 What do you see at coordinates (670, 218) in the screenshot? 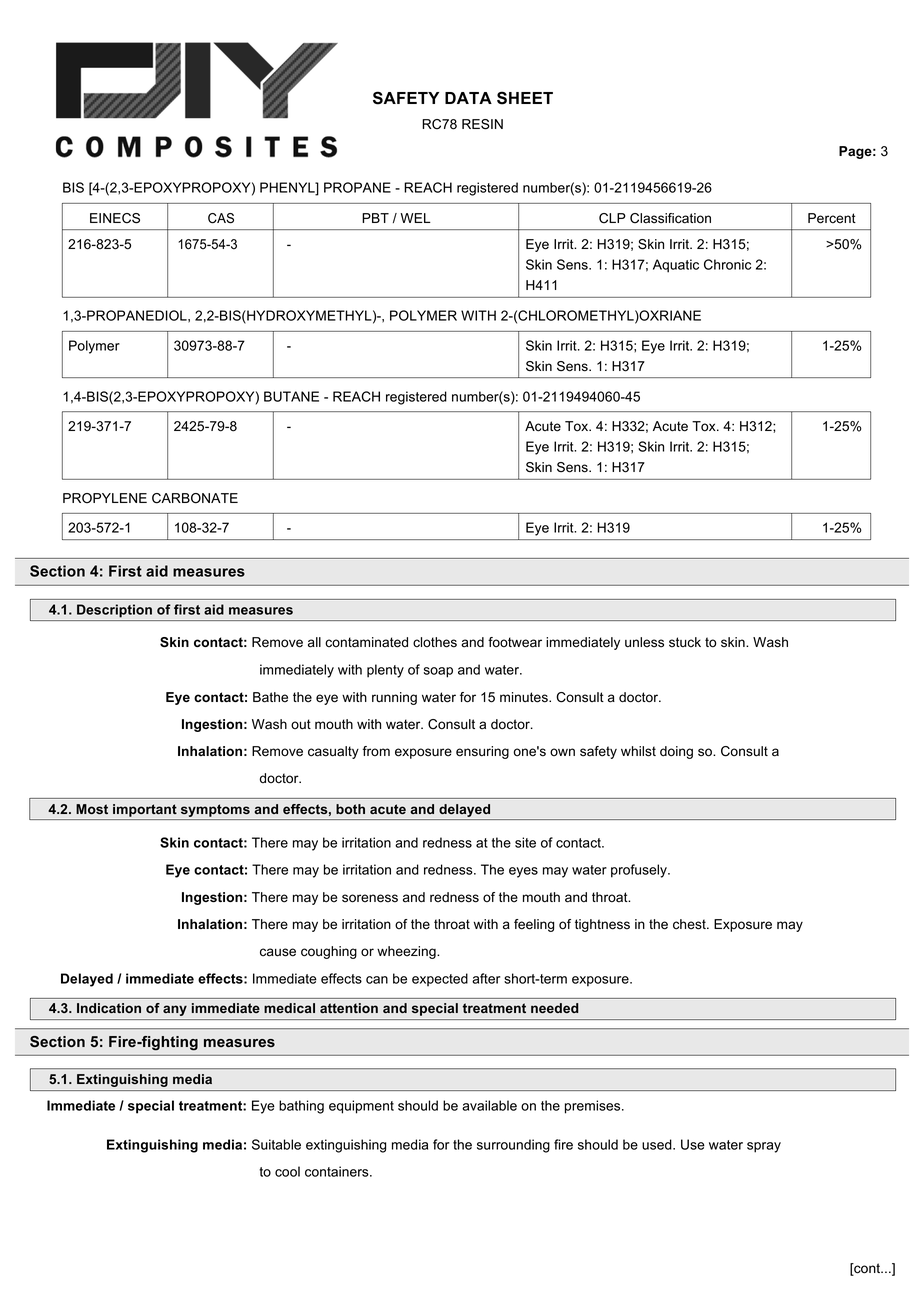
I see `Classification` at bounding box center [670, 218].
